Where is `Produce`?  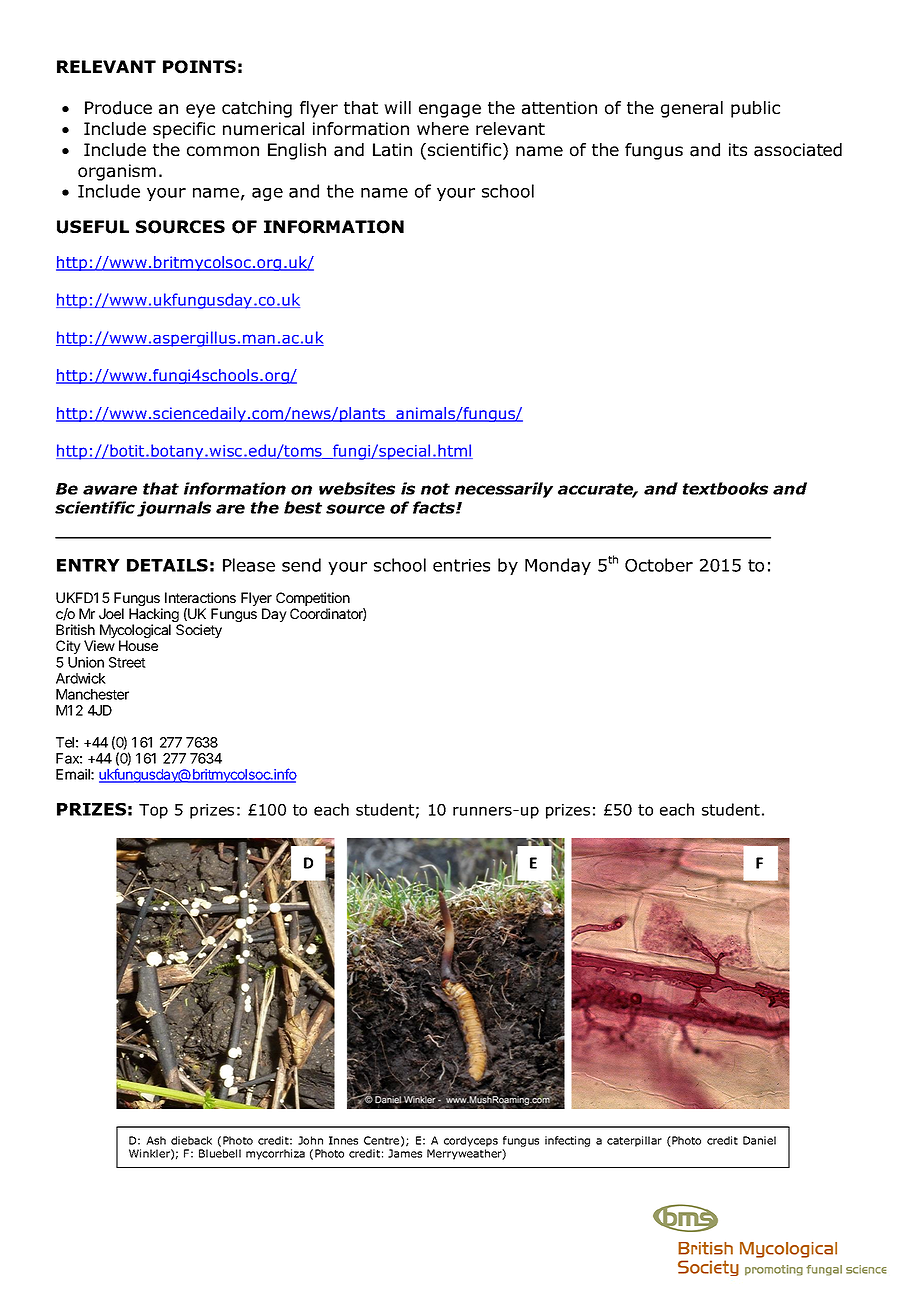 Produce is located at coordinates (118, 108).
